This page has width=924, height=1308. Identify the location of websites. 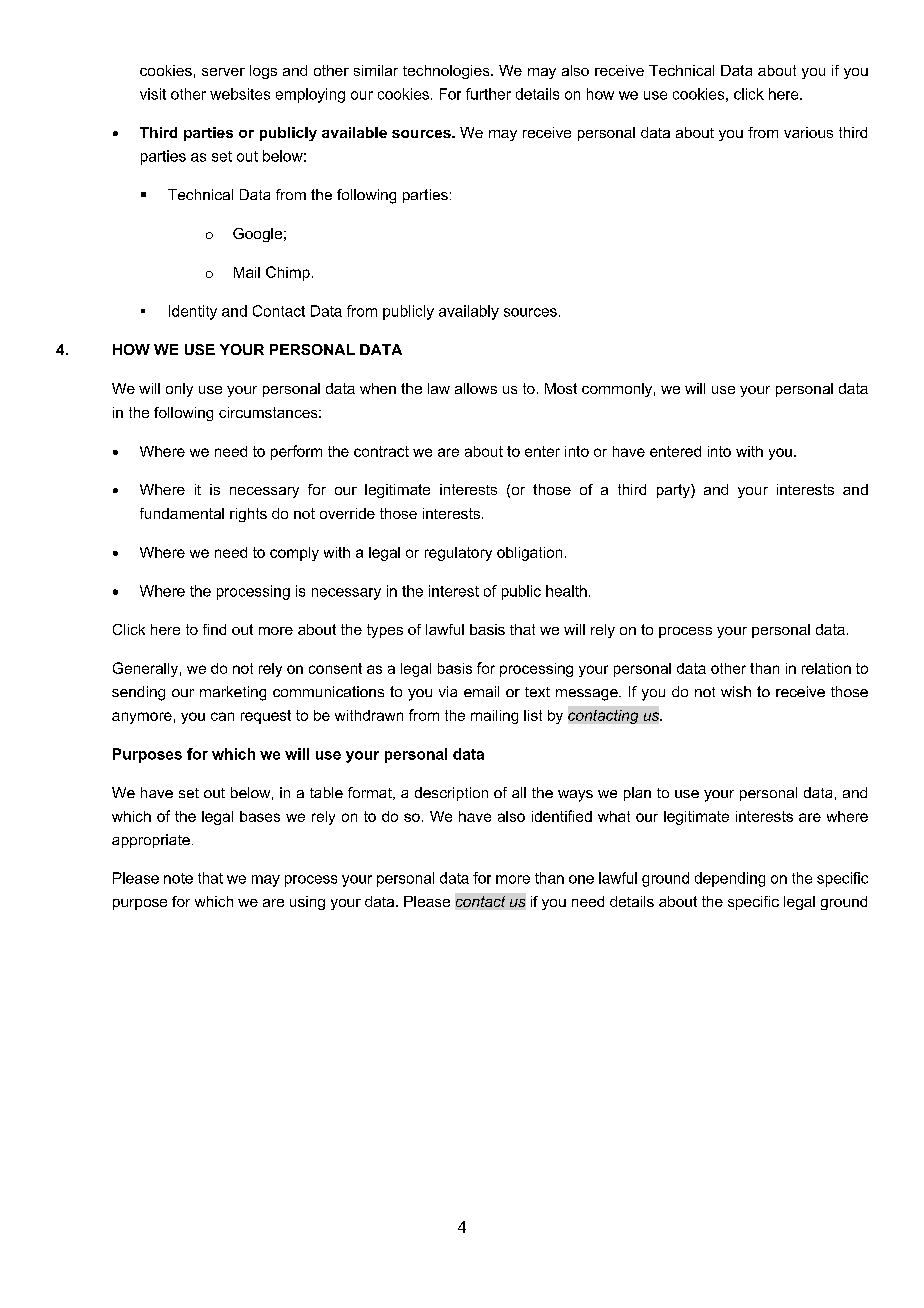
(240, 94).
